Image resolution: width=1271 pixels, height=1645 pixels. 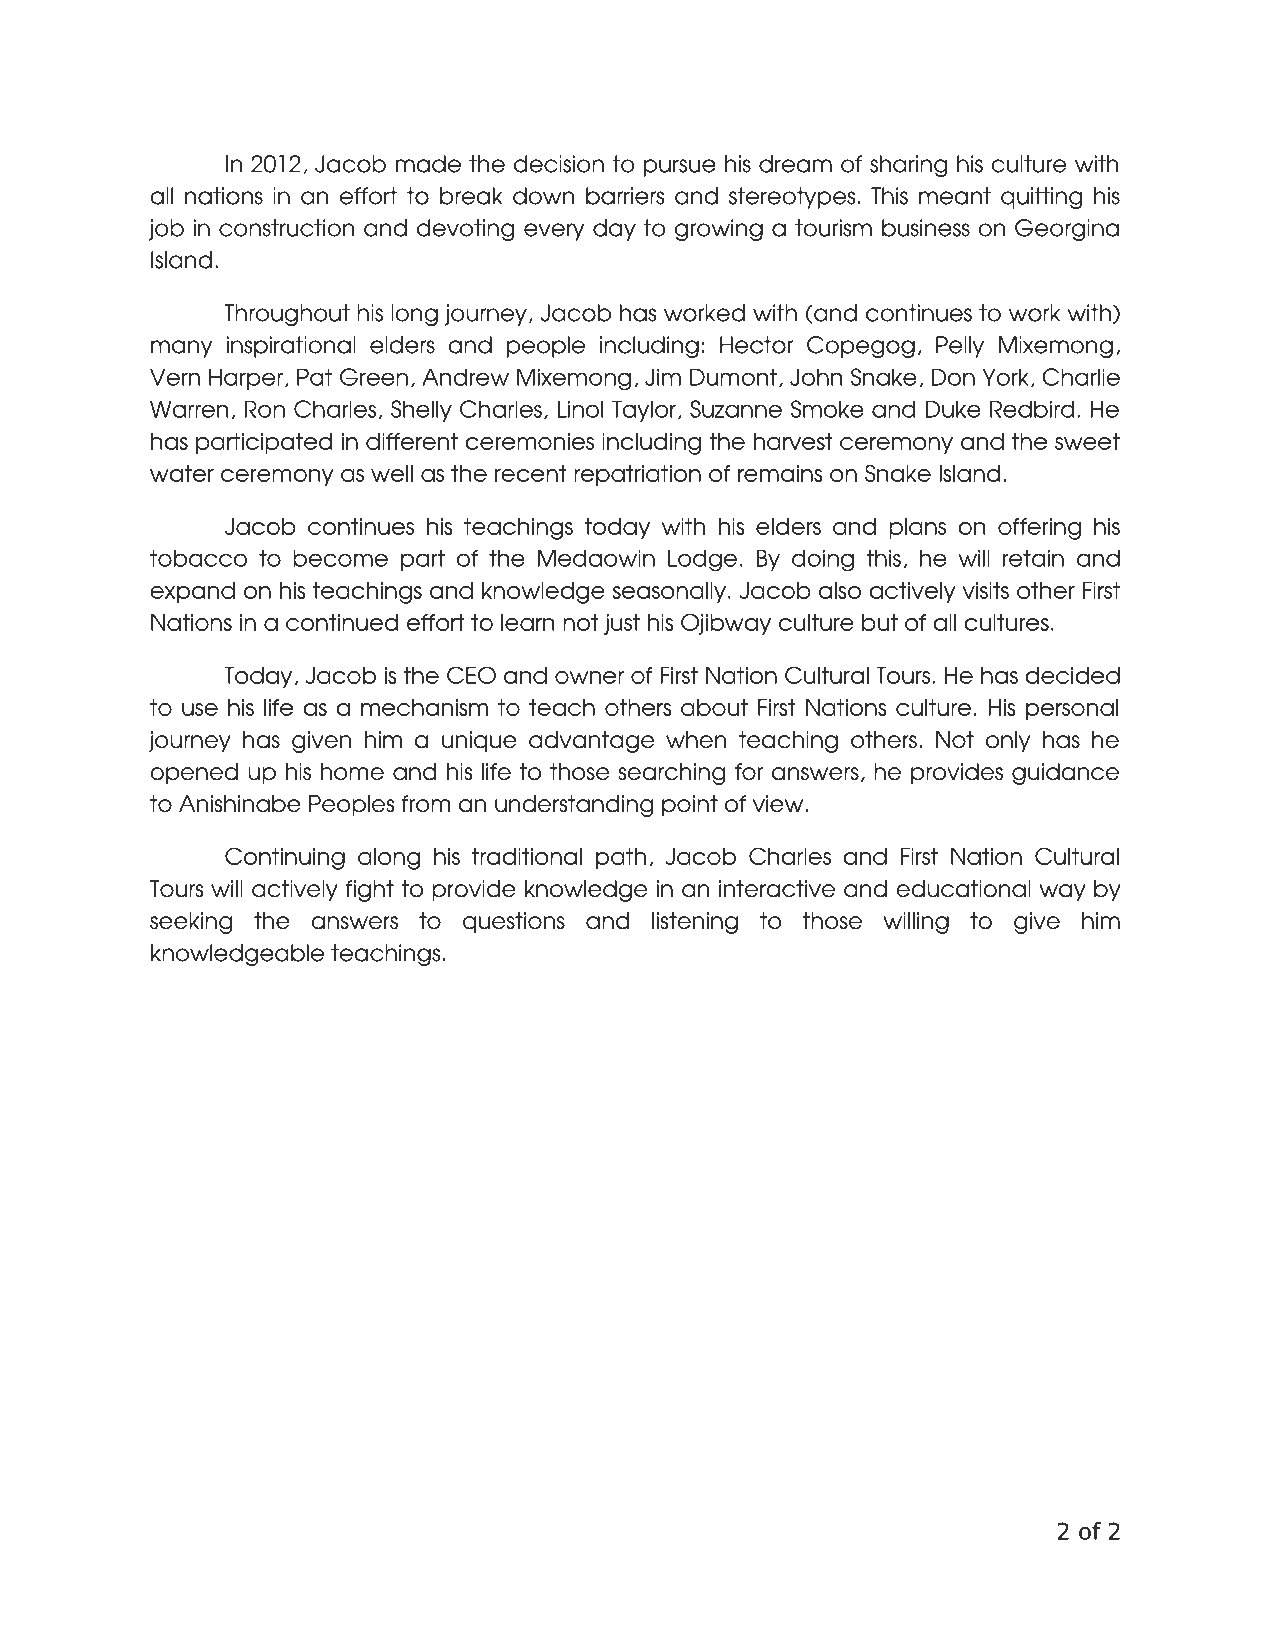 I want to click on listening, so click(x=695, y=923).
